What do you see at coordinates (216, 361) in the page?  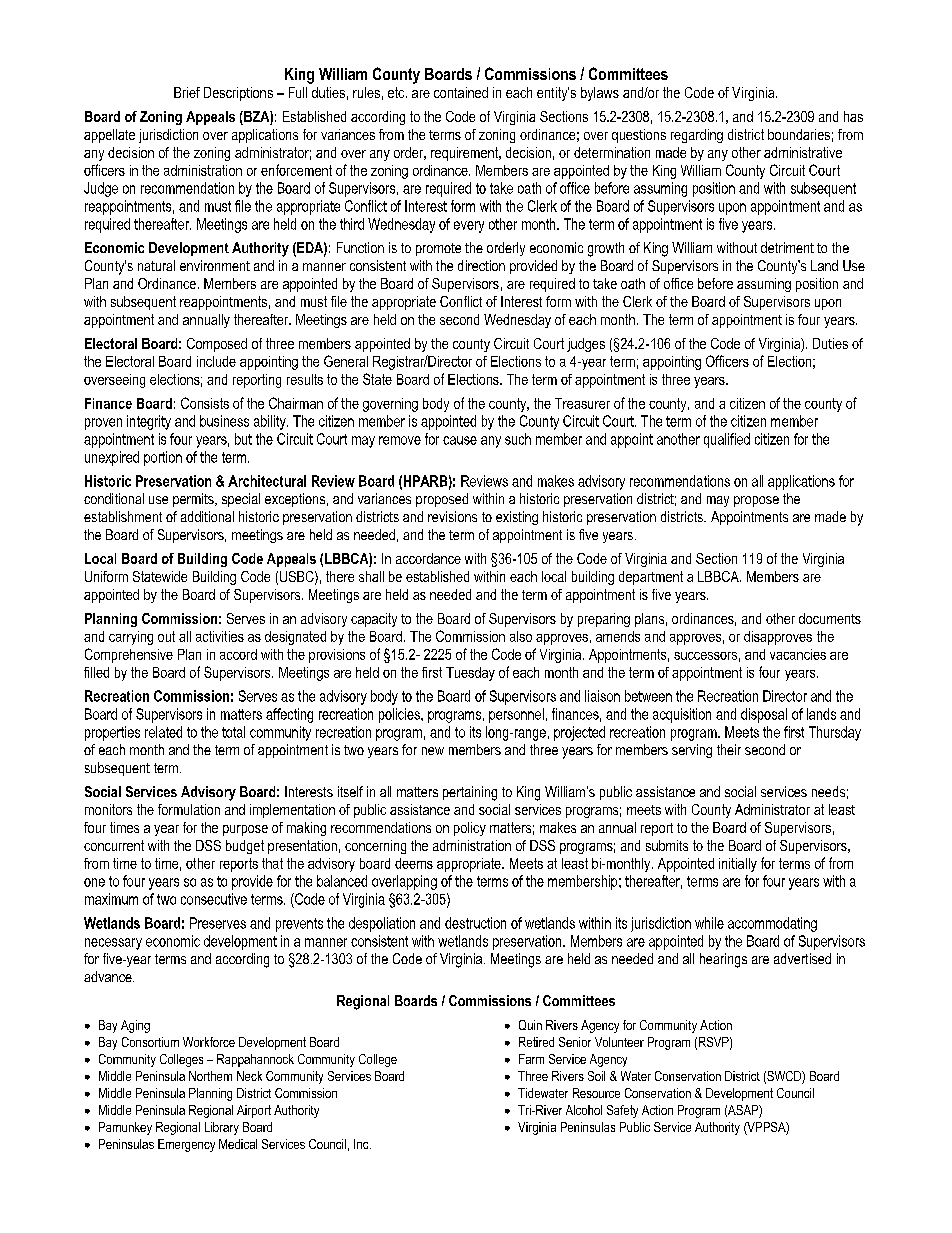 I see `include` at bounding box center [216, 361].
